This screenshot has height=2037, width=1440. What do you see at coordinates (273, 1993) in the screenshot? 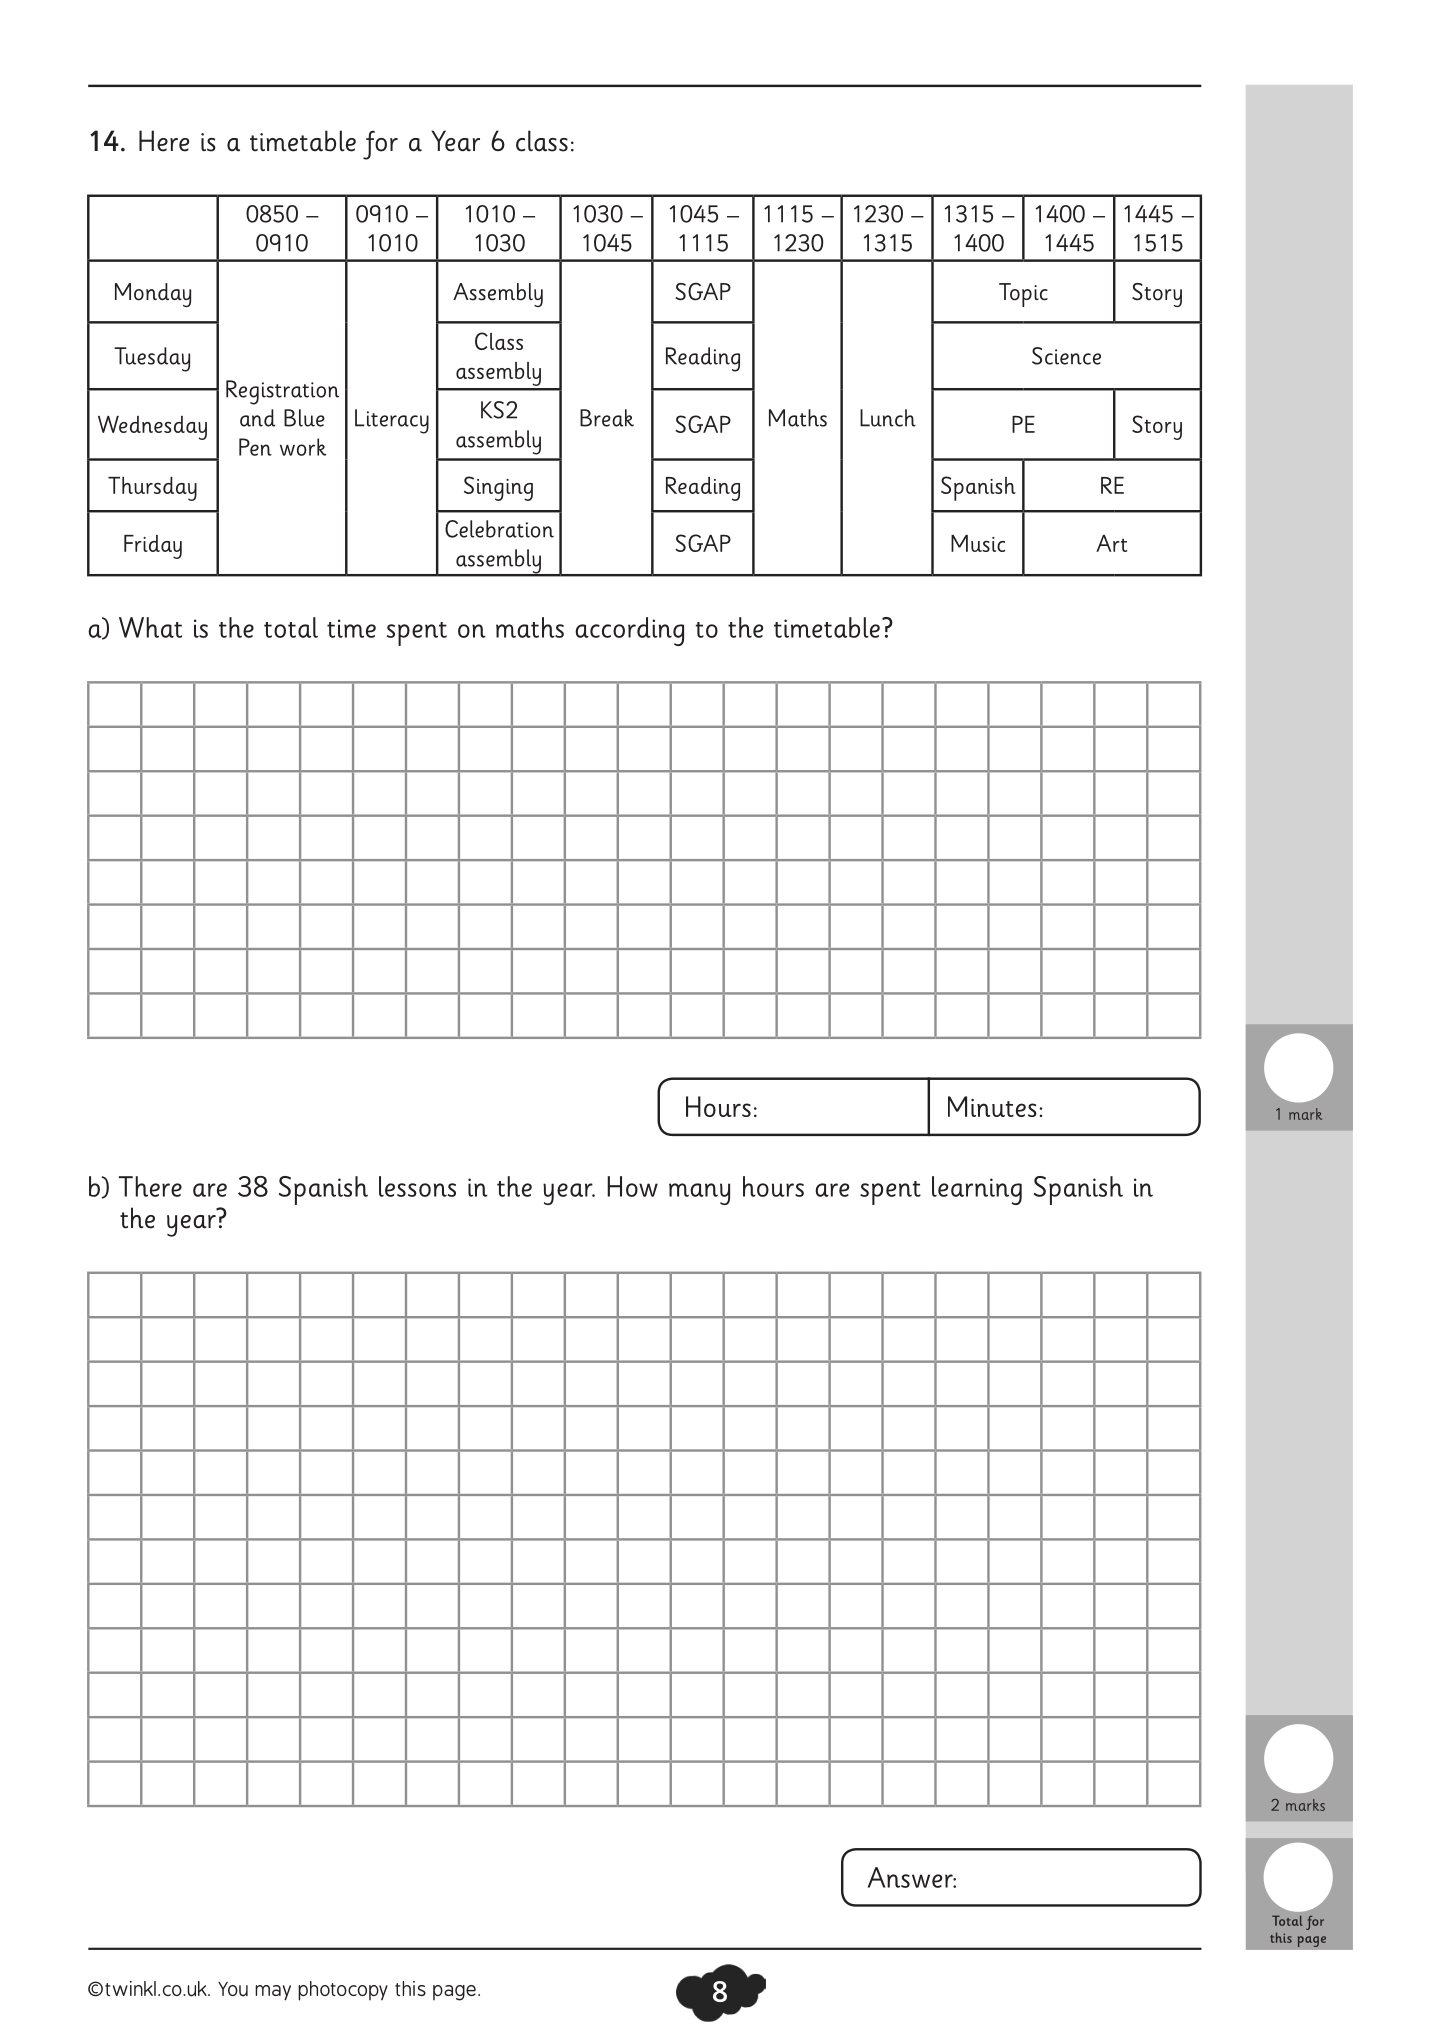
I see `may` at bounding box center [273, 1993].
